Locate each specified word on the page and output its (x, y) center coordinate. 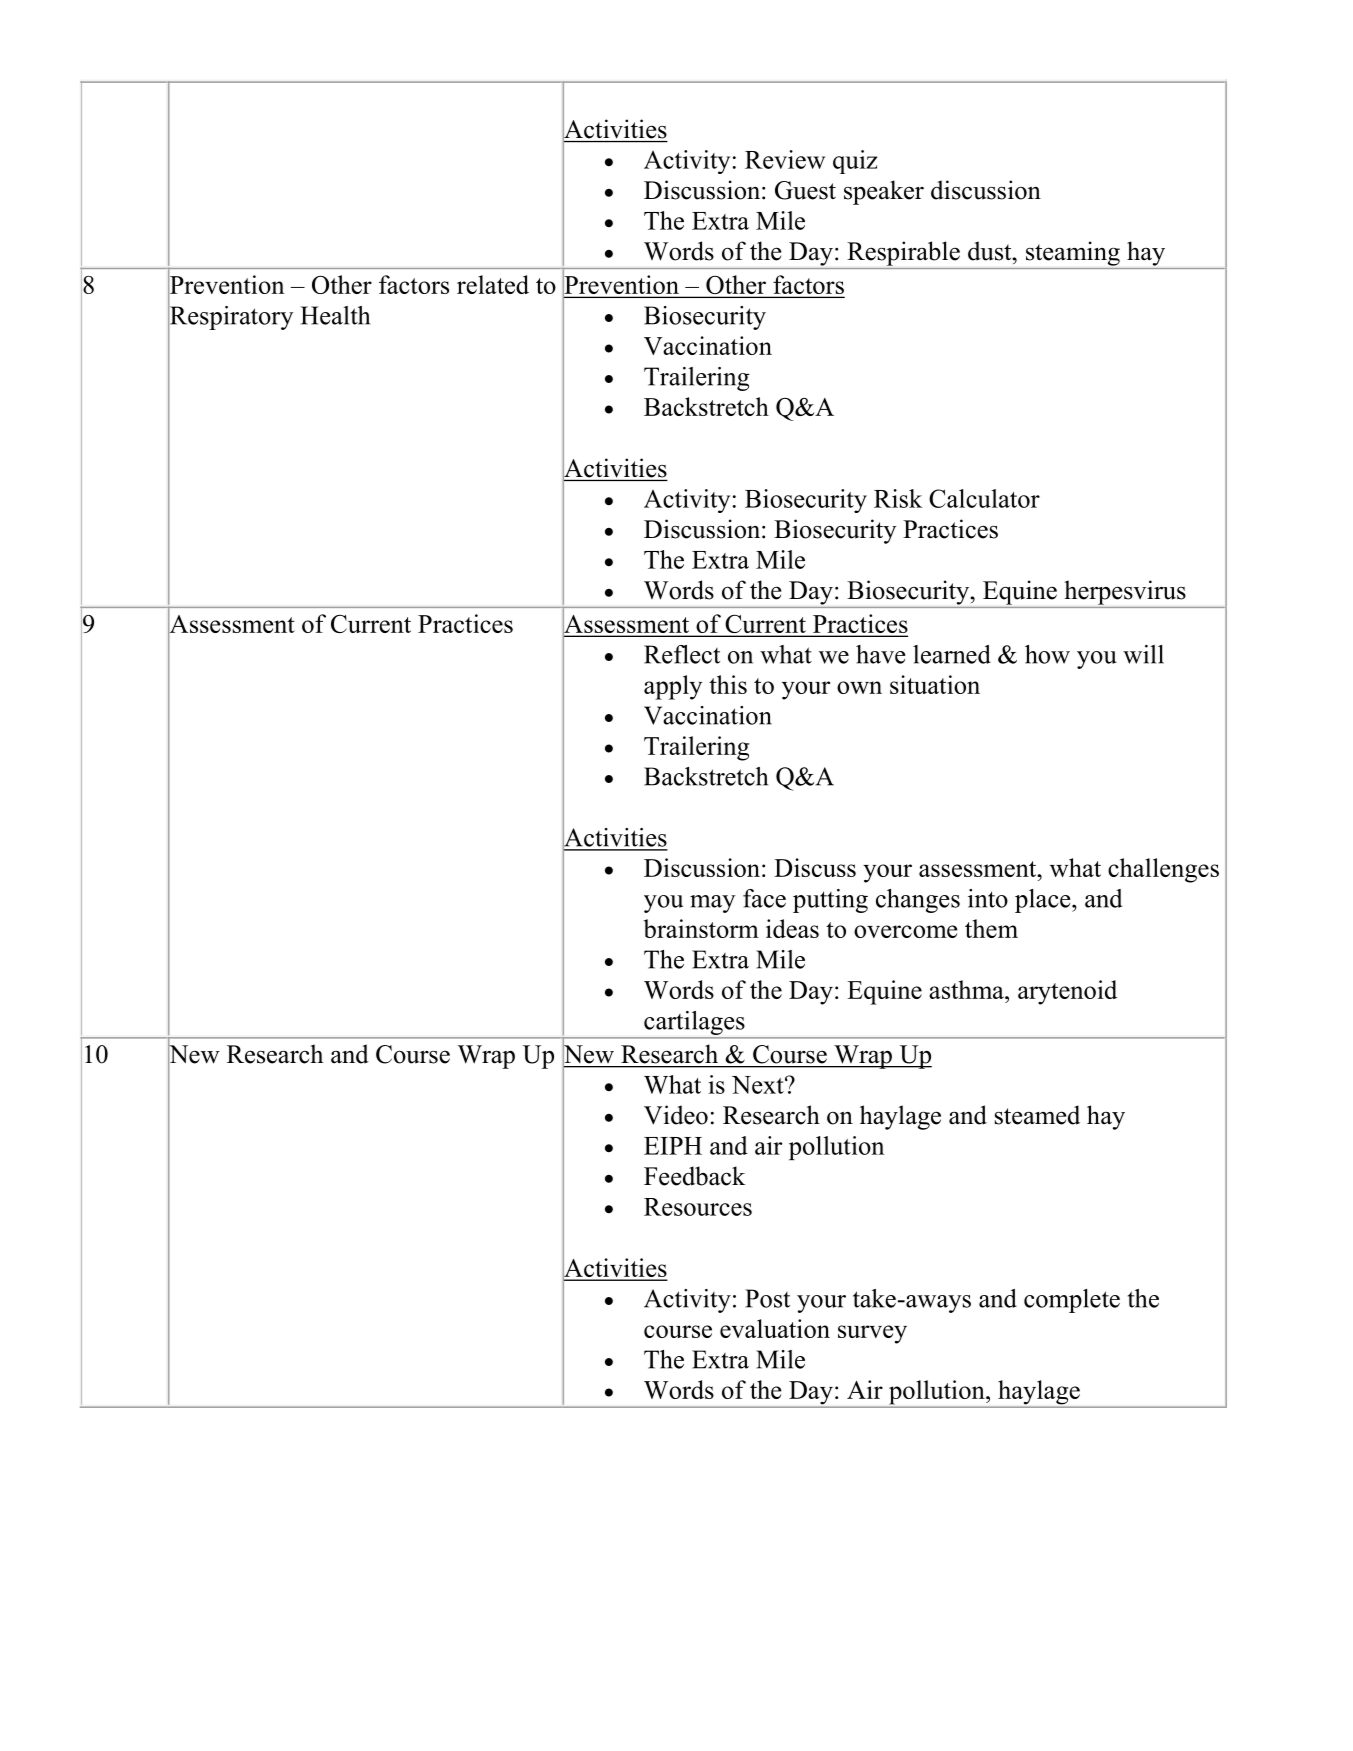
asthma (967, 989)
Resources (698, 1207)
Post (767, 1298)
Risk (898, 498)
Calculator (984, 498)
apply (673, 687)
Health (335, 315)
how (1047, 654)
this (728, 684)
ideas (792, 928)
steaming (1073, 253)
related (493, 284)
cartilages (694, 1023)
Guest (805, 190)
